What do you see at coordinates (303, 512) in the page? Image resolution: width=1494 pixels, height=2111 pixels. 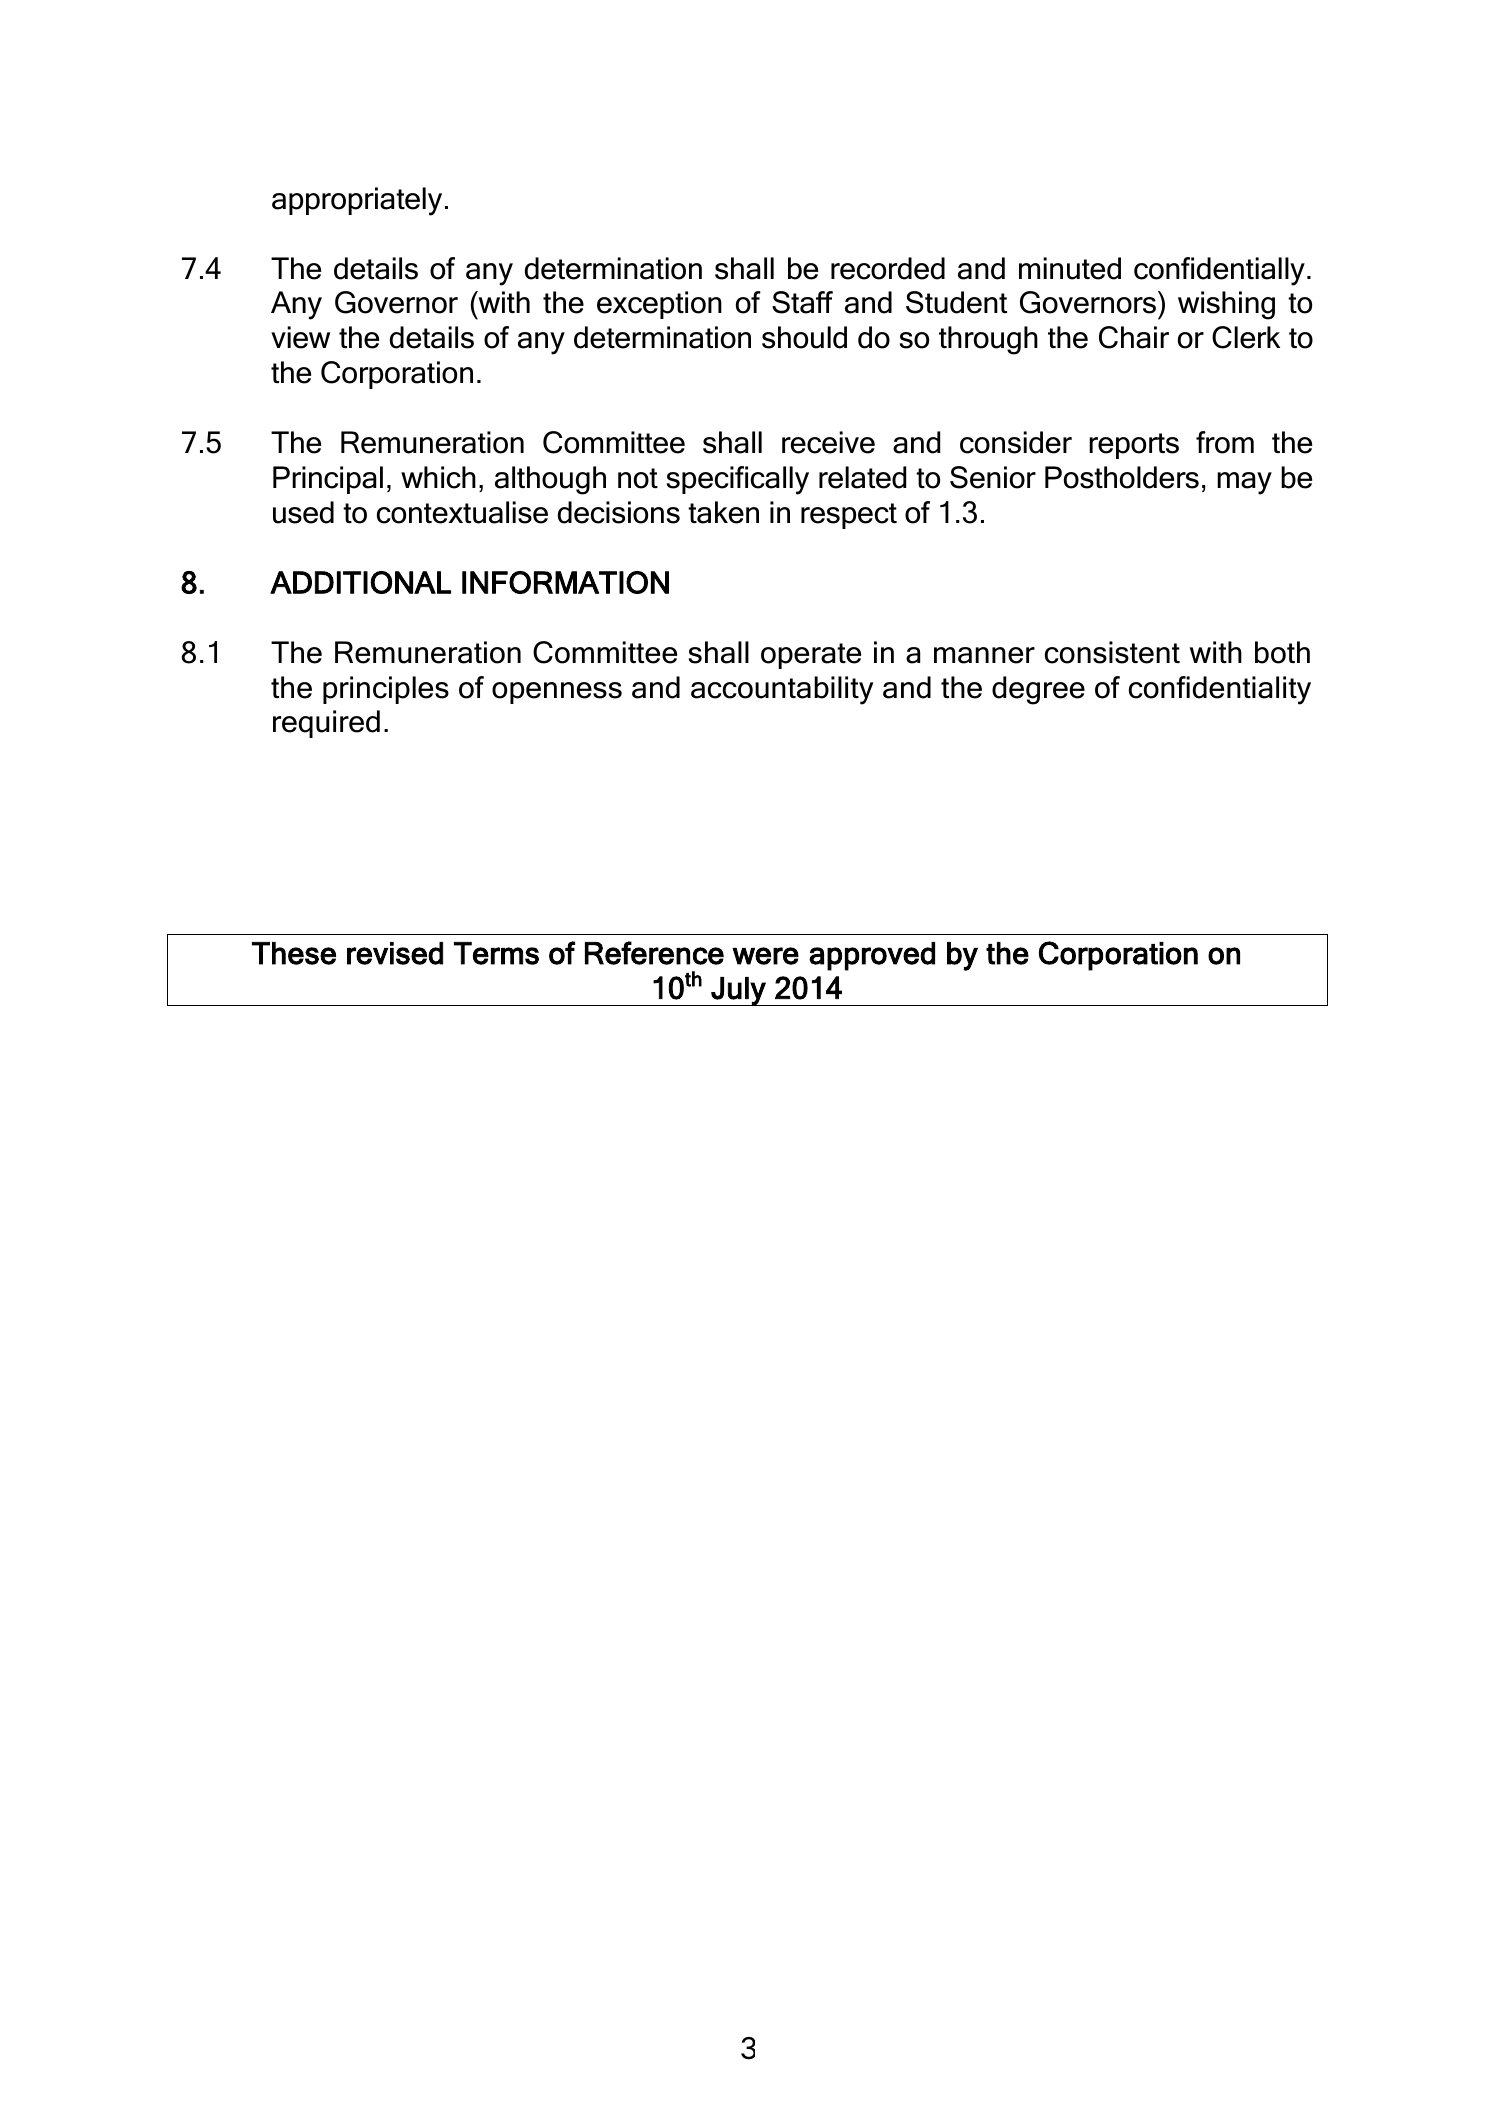 I see `used` at bounding box center [303, 512].
